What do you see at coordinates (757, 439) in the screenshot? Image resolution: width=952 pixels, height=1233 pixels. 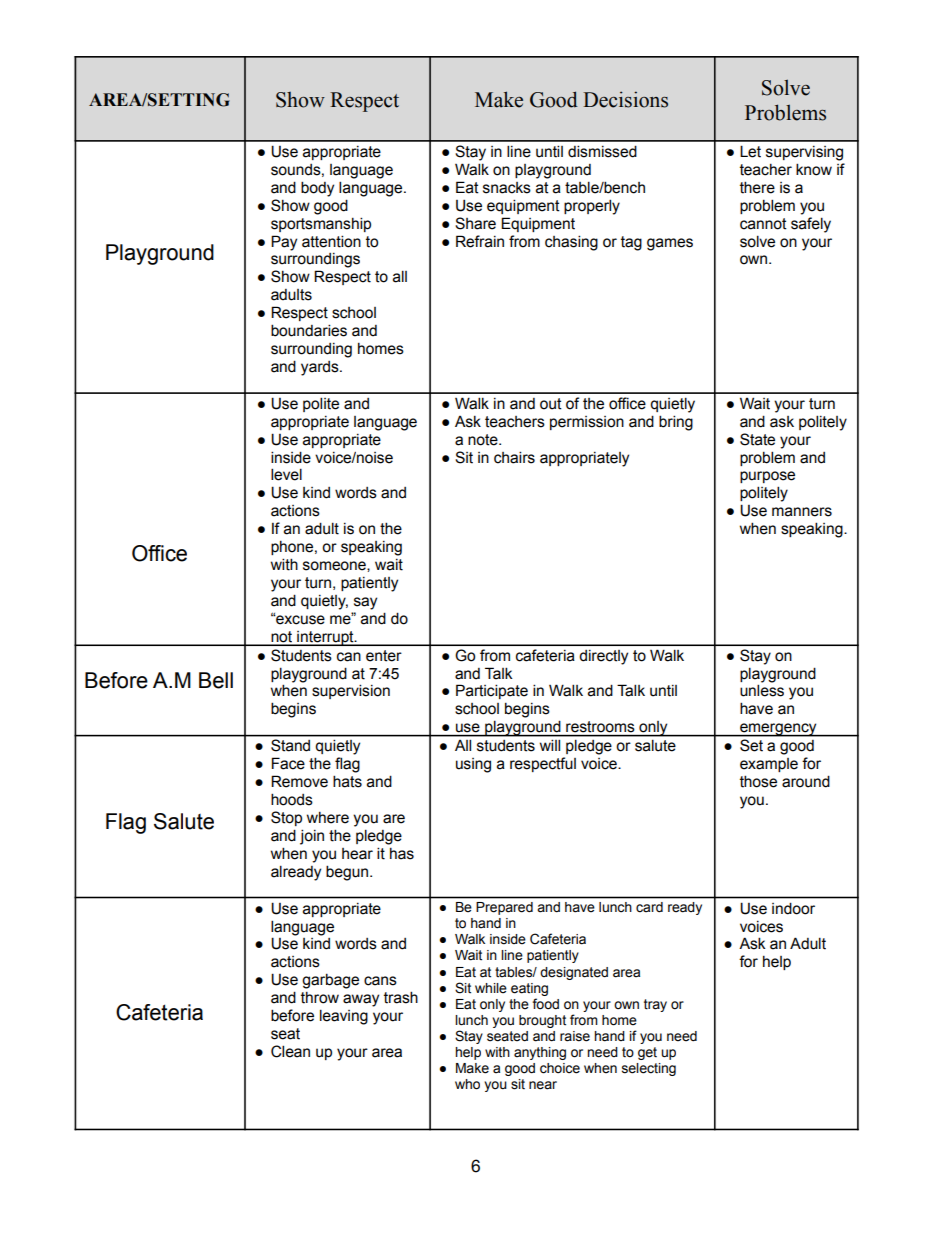 I see `State` at bounding box center [757, 439].
